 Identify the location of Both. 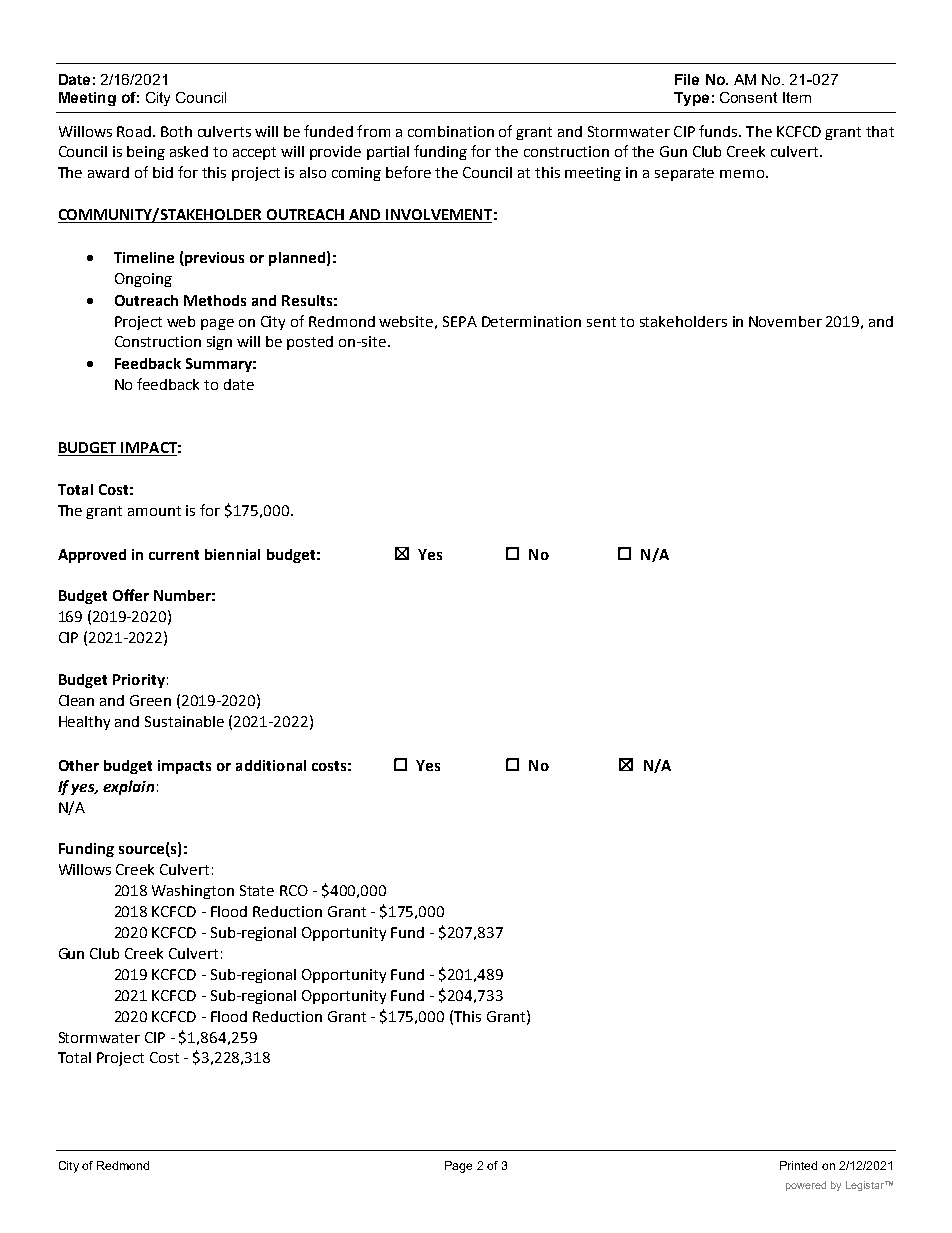
(176, 131).
